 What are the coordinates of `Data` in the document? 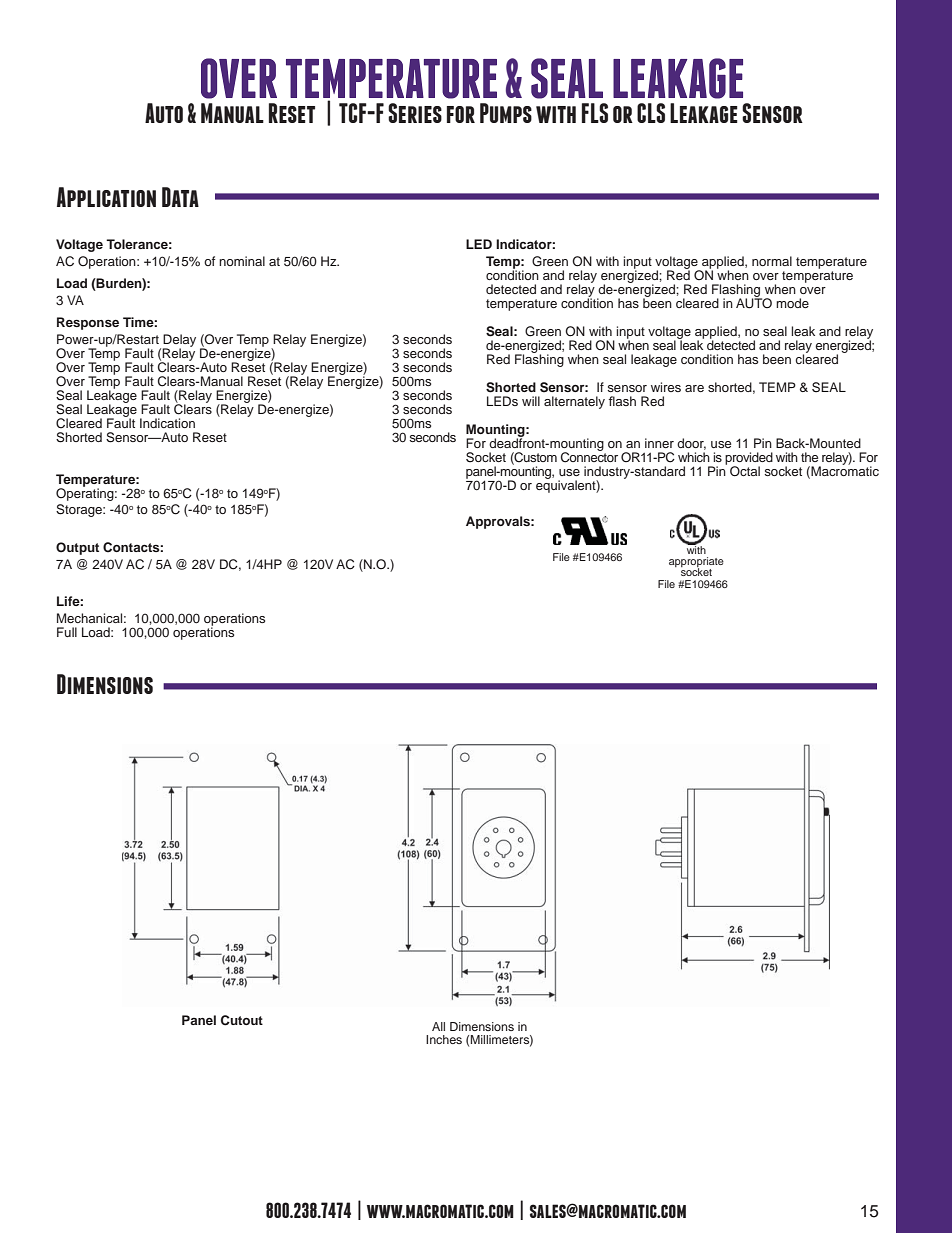 It's located at (180, 197).
